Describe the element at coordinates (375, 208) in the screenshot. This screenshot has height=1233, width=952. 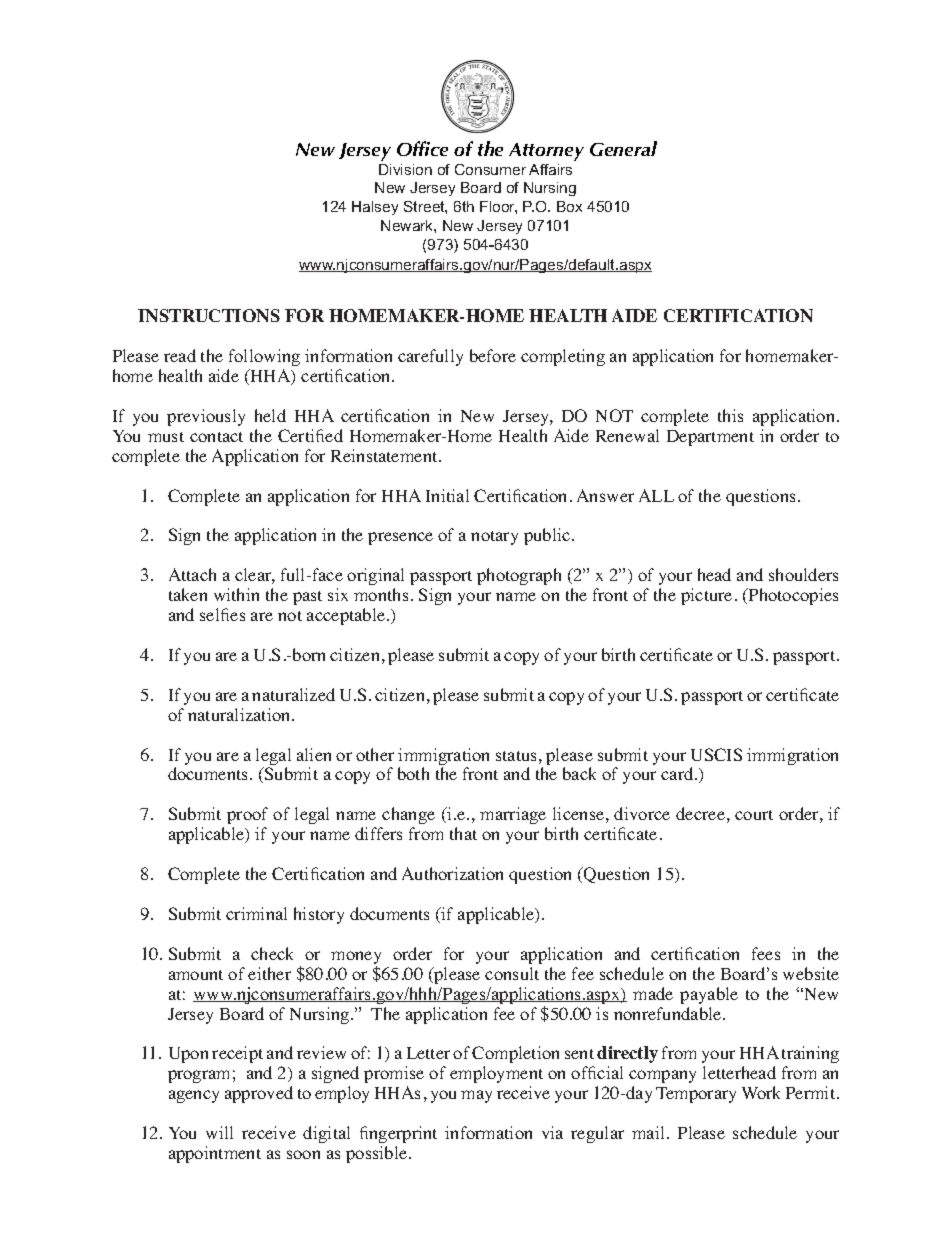
I see `Halsey` at that location.
